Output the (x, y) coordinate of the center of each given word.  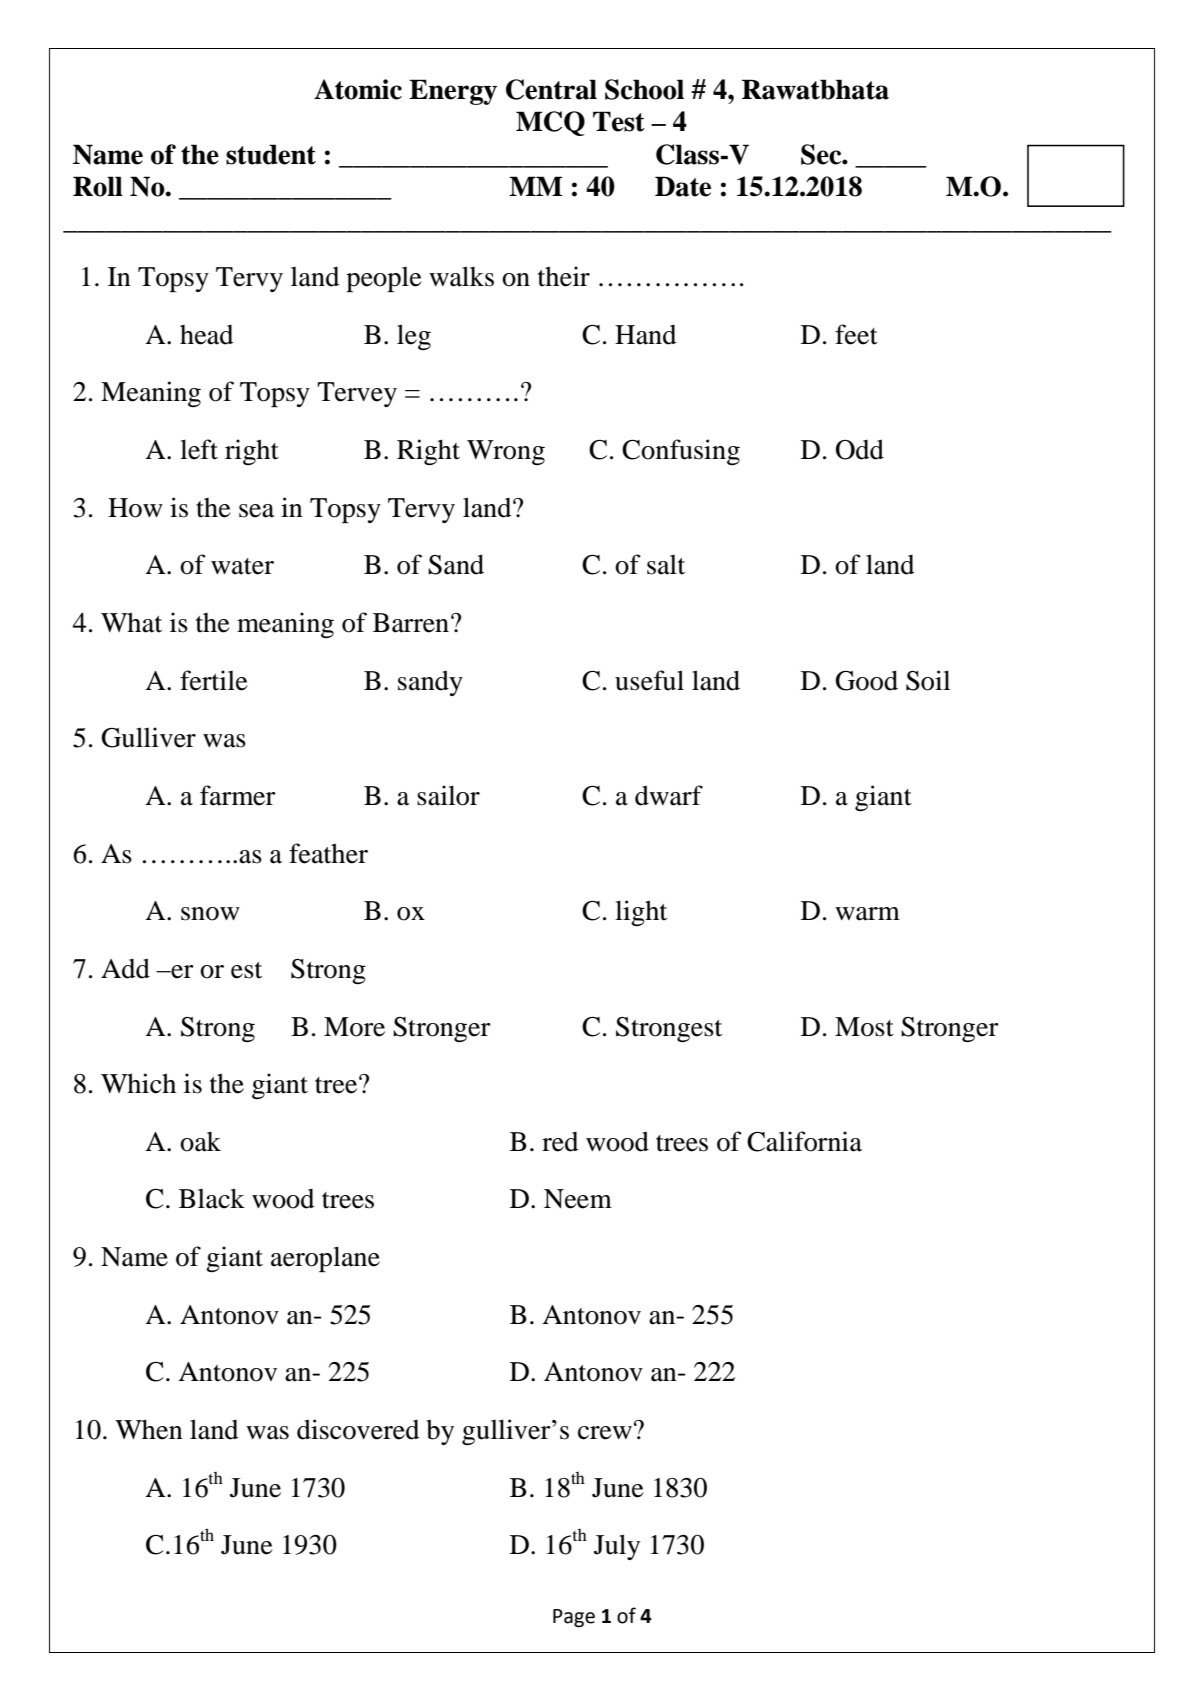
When (149, 1429)
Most (864, 1027)
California (804, 1141)
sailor (448, 795)
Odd (860, 449)
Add (125, 968)
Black (212, 1198)
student (271, 154)
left (199, 449)
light (641, 913)
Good (866, 680)
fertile (213, 680)
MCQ (550, 123)
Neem (578, 1199)
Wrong (506, 452)
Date (683, 186)
